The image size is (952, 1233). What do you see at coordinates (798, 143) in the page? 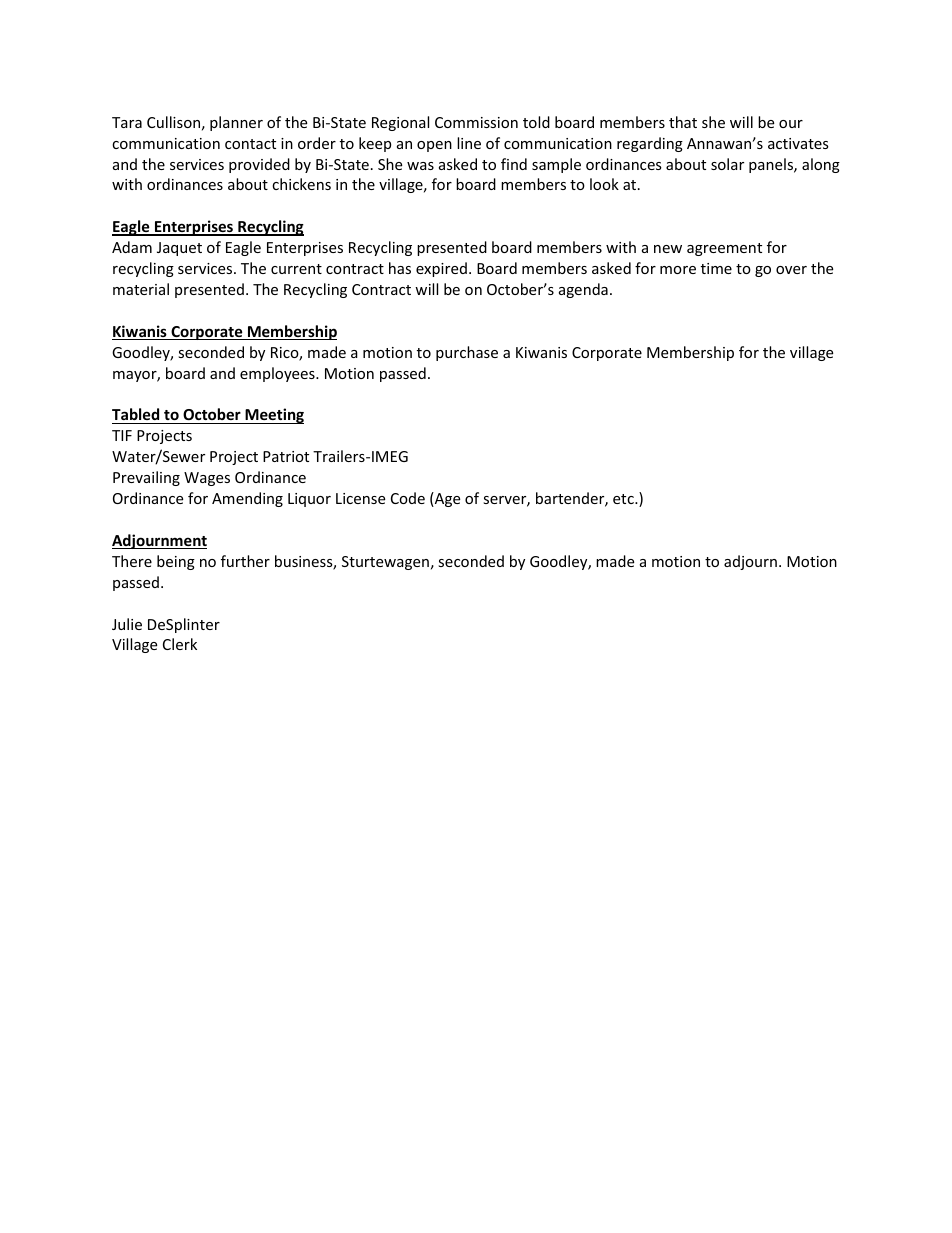
I see `activates` at bounding box center [798, 143].
